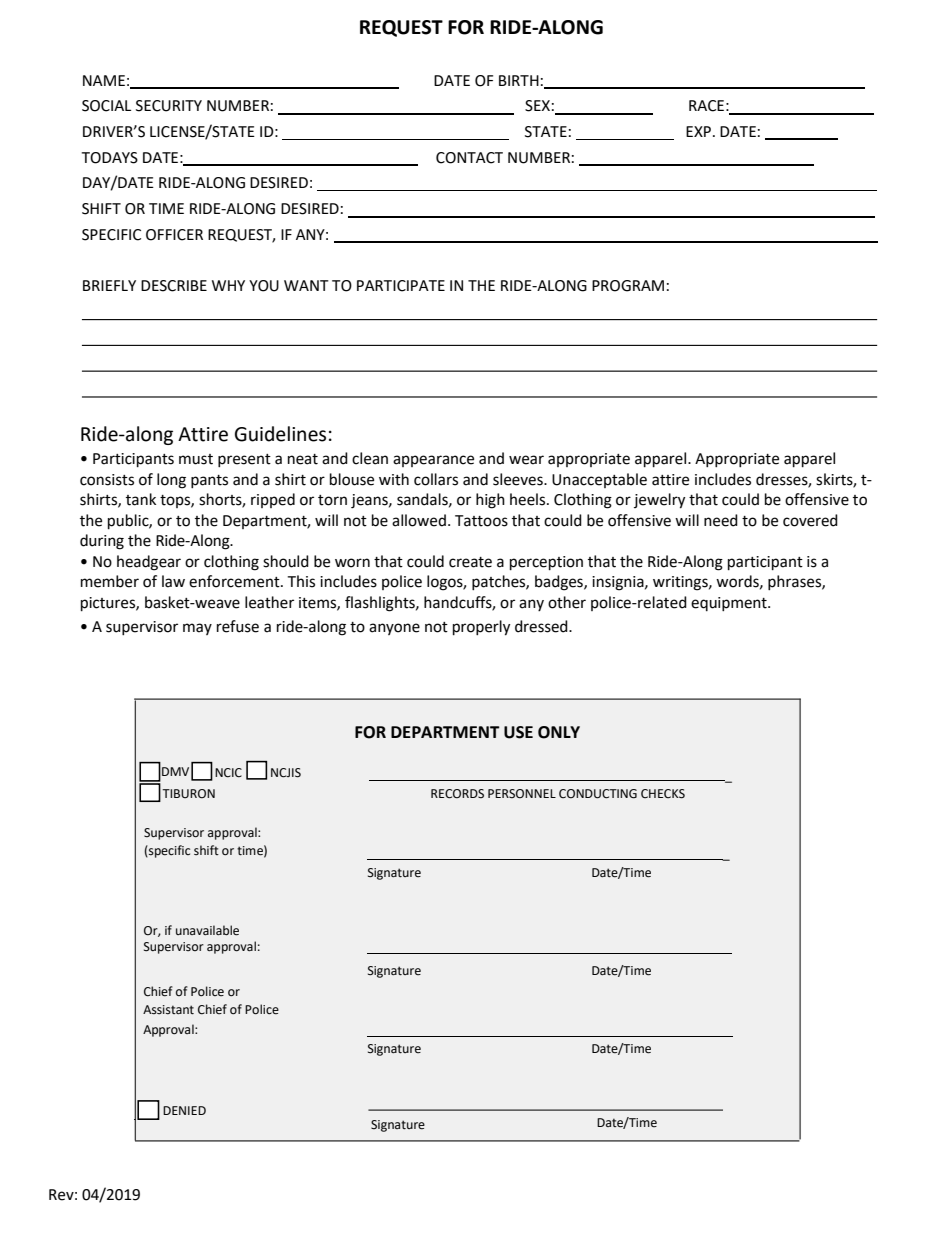 Image resolution: width=952 pixels, height=1233 pixels. Describe the element at coordinates (184, 1110) in the screenshot. I see `DENIED` at that location.
